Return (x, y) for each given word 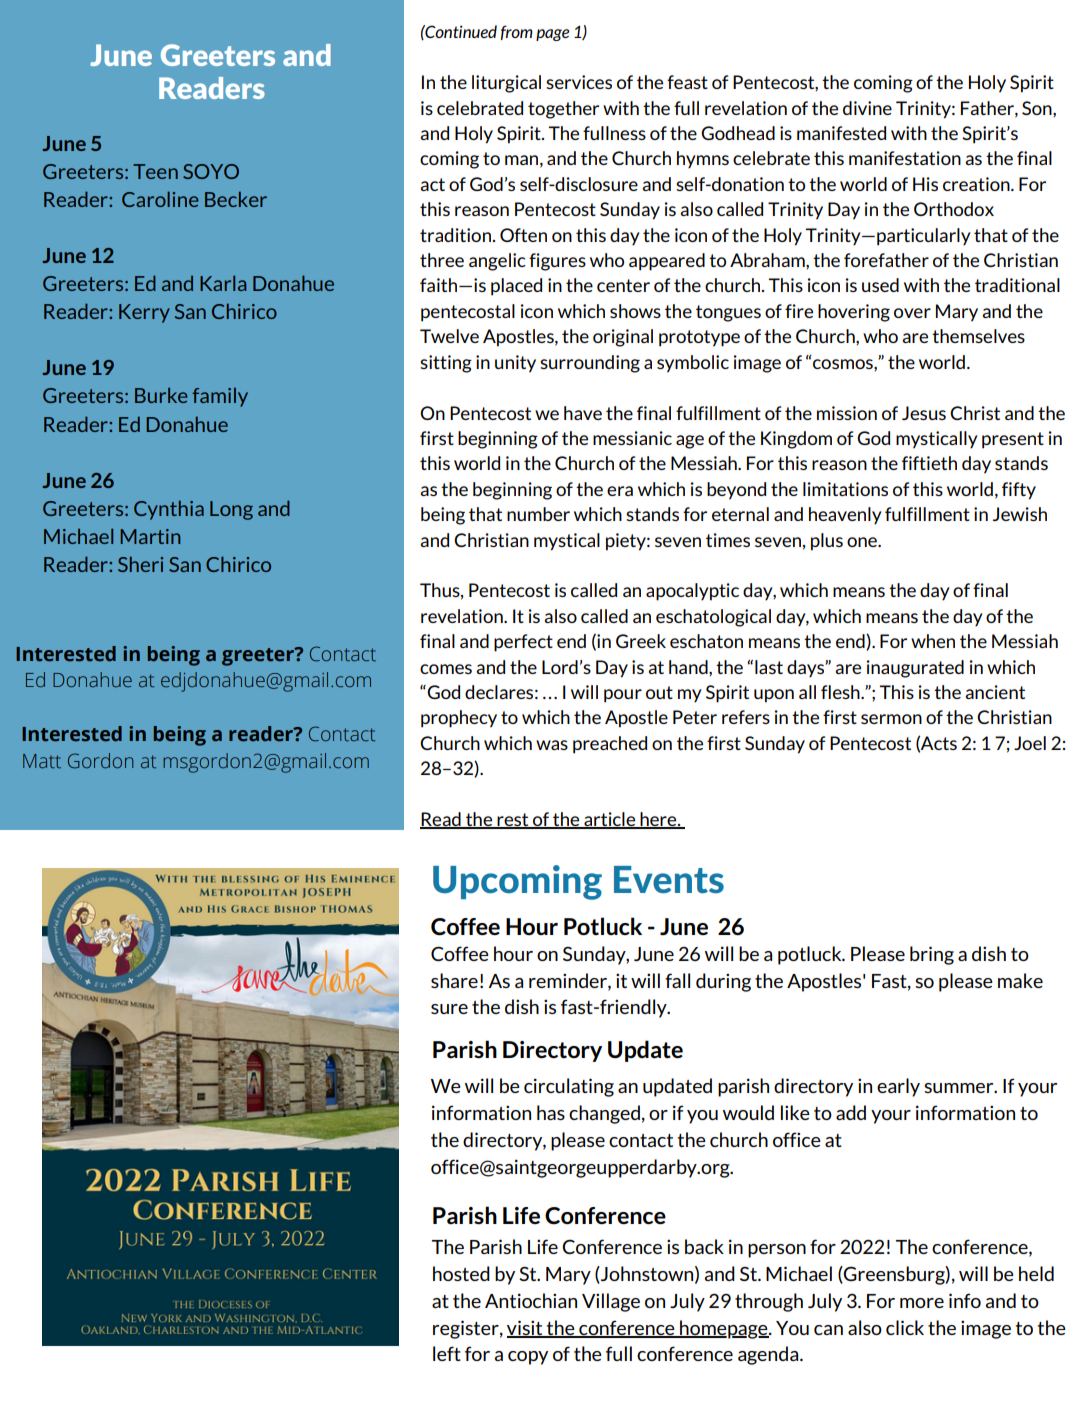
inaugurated (915, 669)
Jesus (924, 413)
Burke (161, 395)
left (447, 1353)
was (552, 745)
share (454, 980)
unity (515, 364)
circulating (569, 1087)
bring (932, 955)
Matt (42, 761)
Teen (155, 171)
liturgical (506, 84)
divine (867, 108)
